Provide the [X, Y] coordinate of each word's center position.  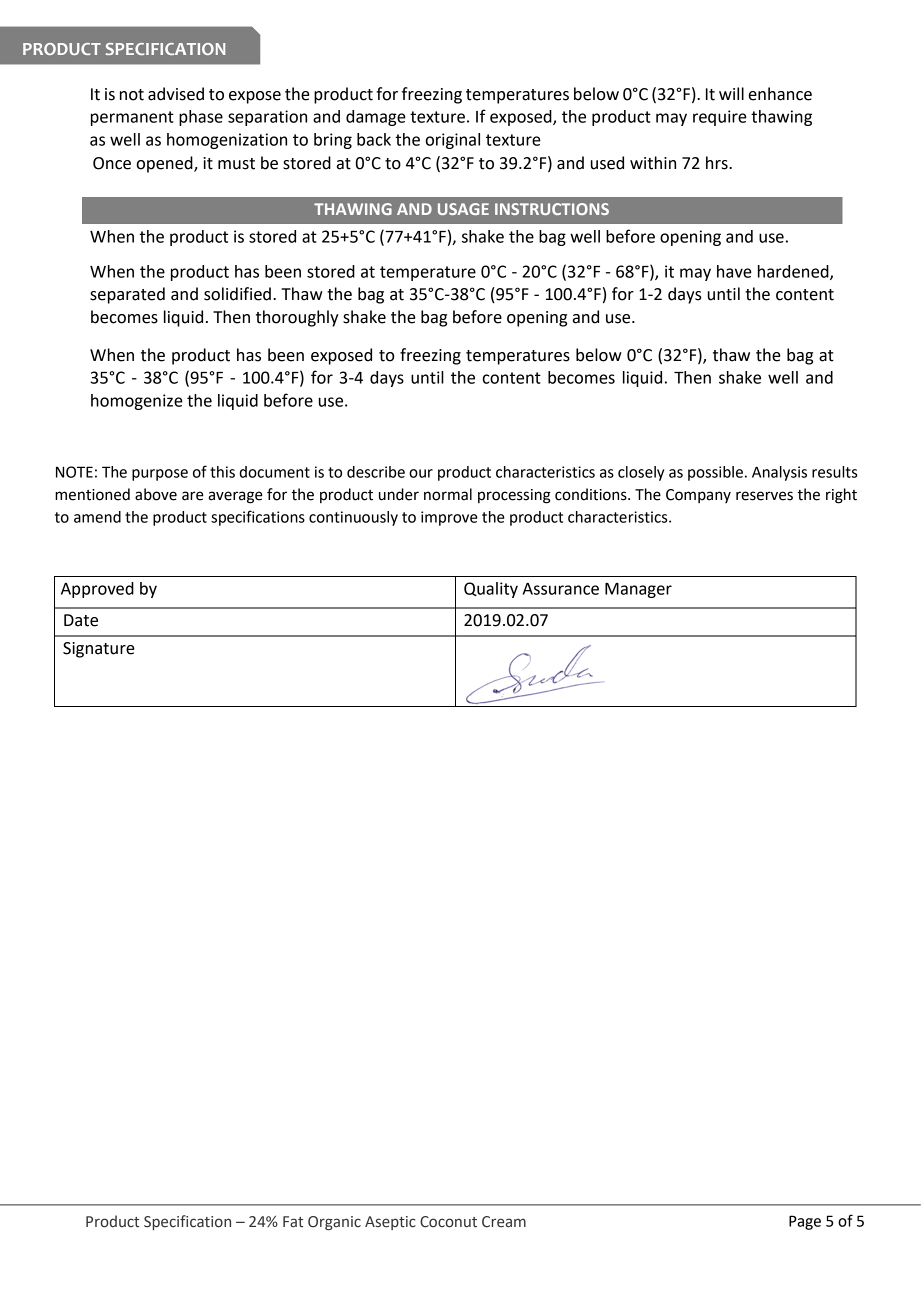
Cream [504, 1222]
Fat [293, 1222]
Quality [491, 590]
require [720, 118]
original [453, 141]
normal [448, 494]
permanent [132, 118]
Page [805, 1222]
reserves [764, 496]
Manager [638, 590]
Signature [99, 650]
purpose [160, 475]
